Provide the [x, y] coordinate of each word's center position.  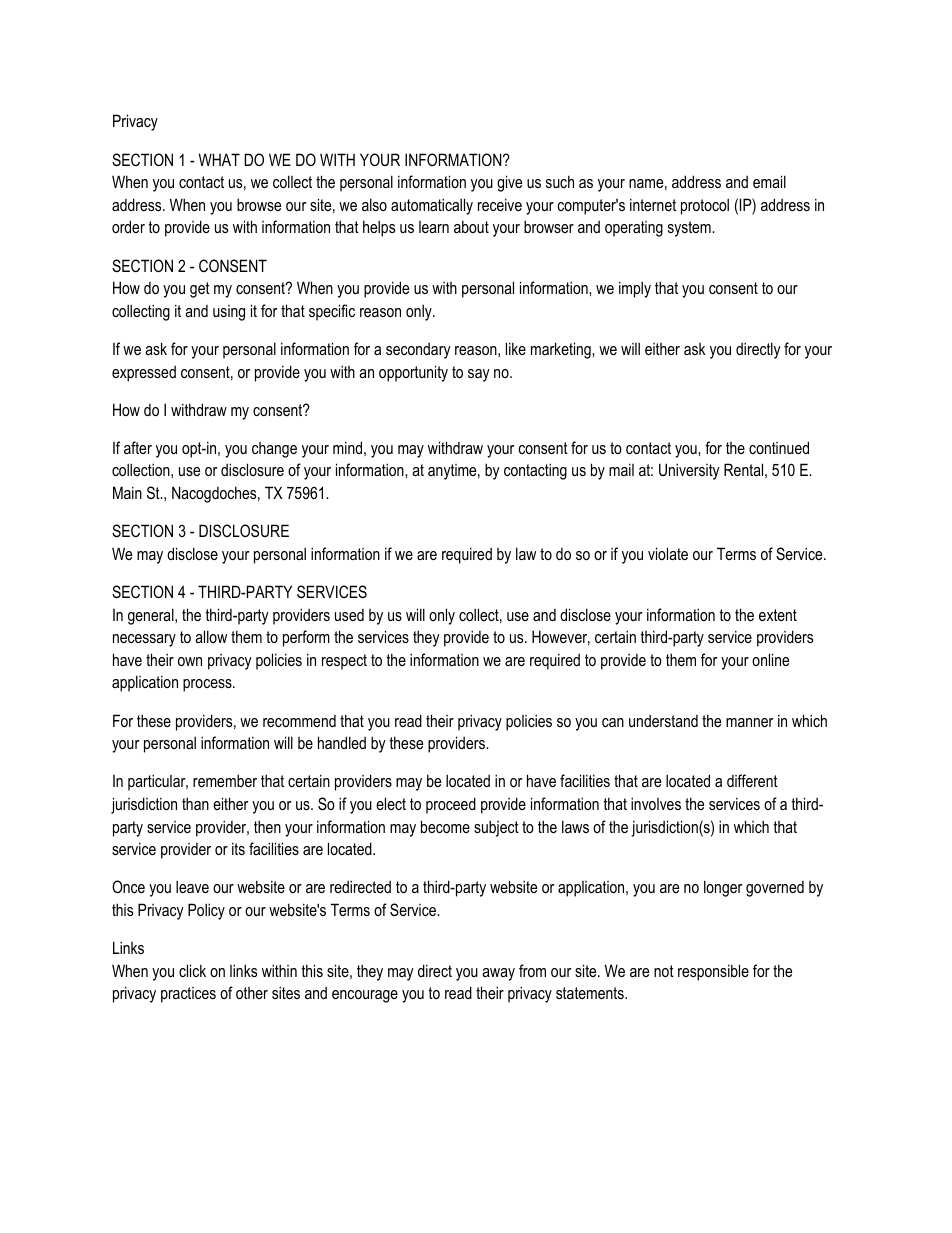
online [770, 659]
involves [656, 803]
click [192, 970]
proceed [451, 805]
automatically [432, 206]
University [689, 471]
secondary [418, 351]
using [229, 313]
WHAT [219, 159]
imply [635, 289]
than [195, 803]
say [479, 375]
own [190, 661]
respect [344, 662]
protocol [705, 206]
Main [127, 492]
